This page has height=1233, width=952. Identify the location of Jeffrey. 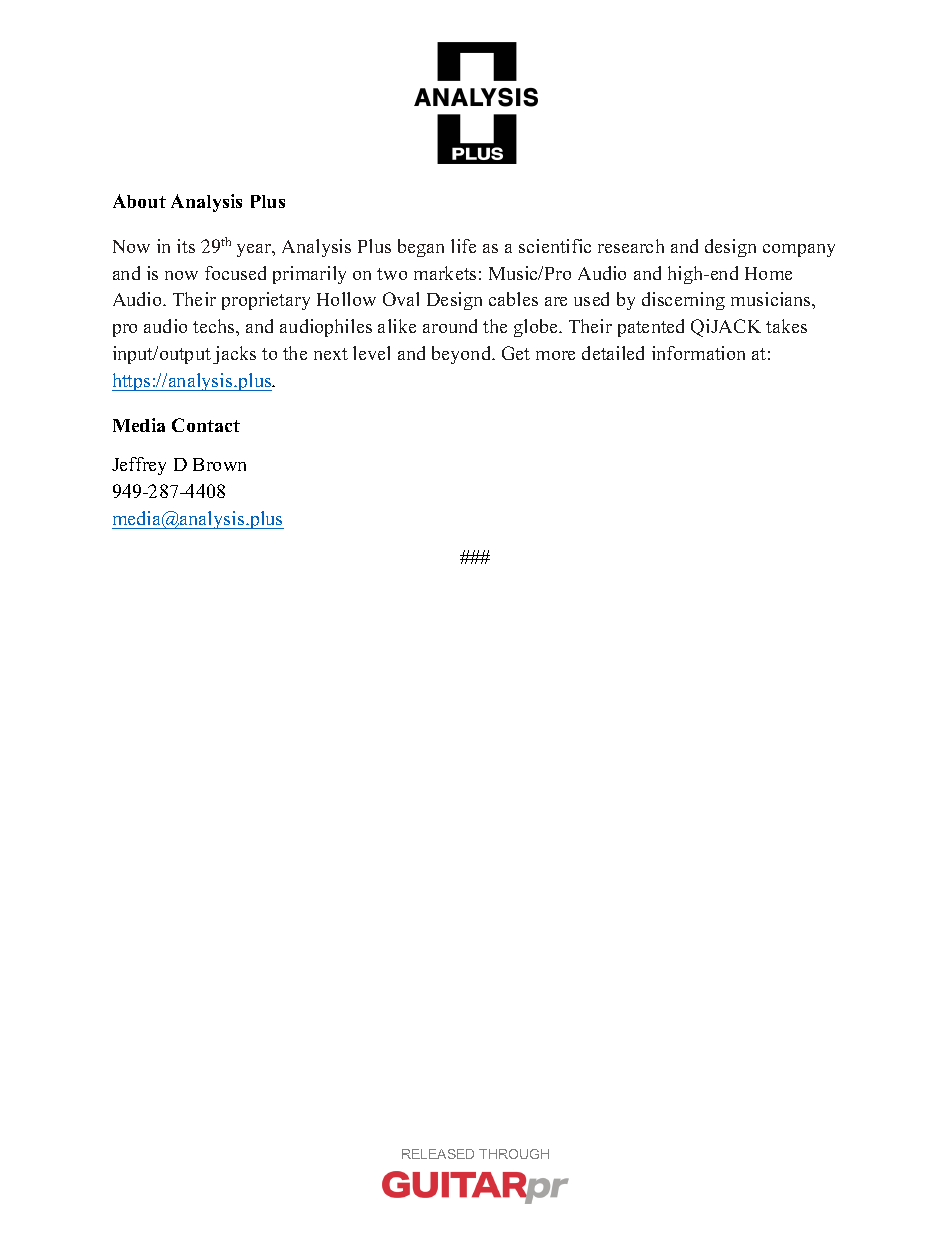
(139, 466).
